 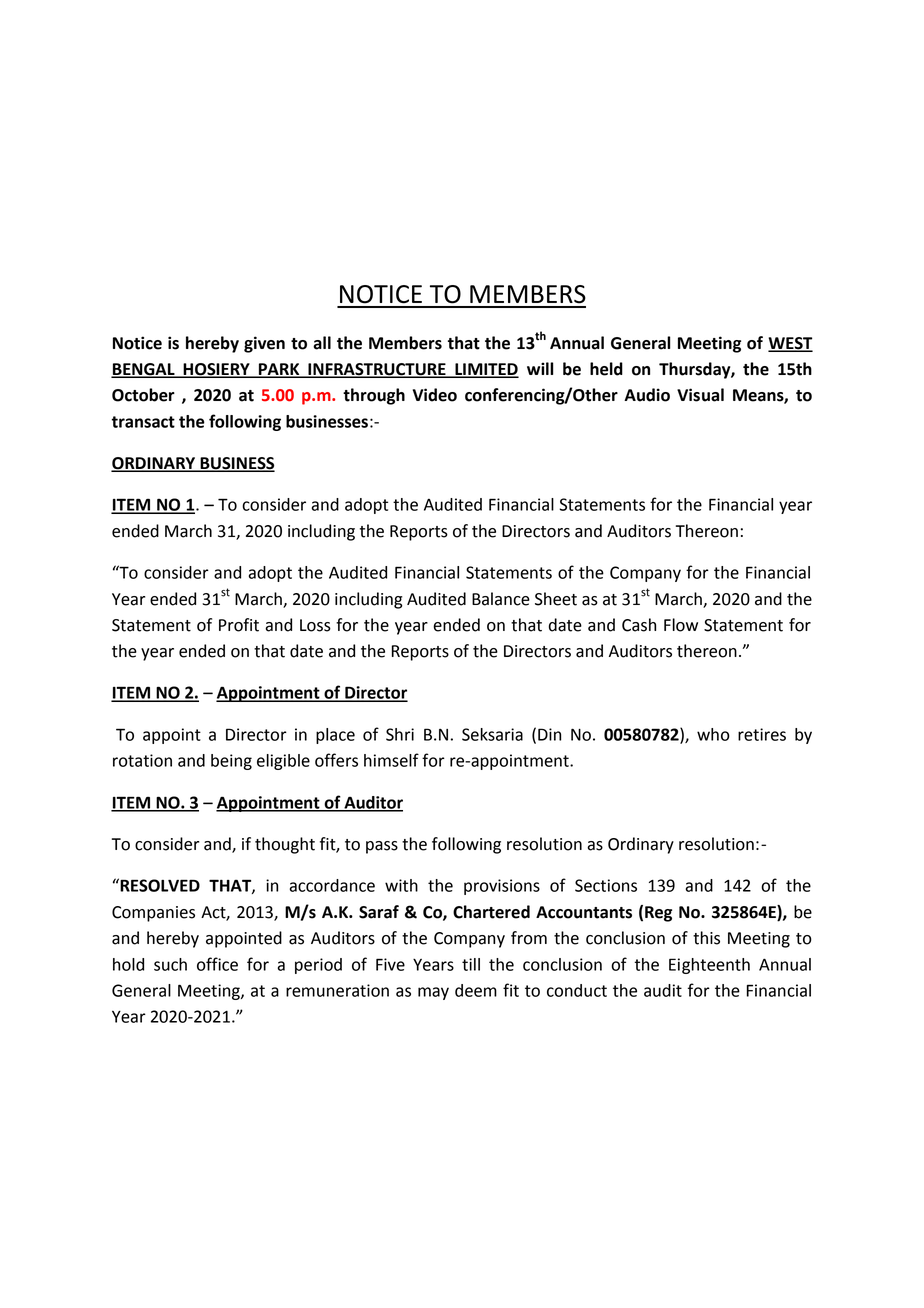 What do you see at coordinates (713, 734) in the image?
I see `who` at bounding box center [713, 734].
